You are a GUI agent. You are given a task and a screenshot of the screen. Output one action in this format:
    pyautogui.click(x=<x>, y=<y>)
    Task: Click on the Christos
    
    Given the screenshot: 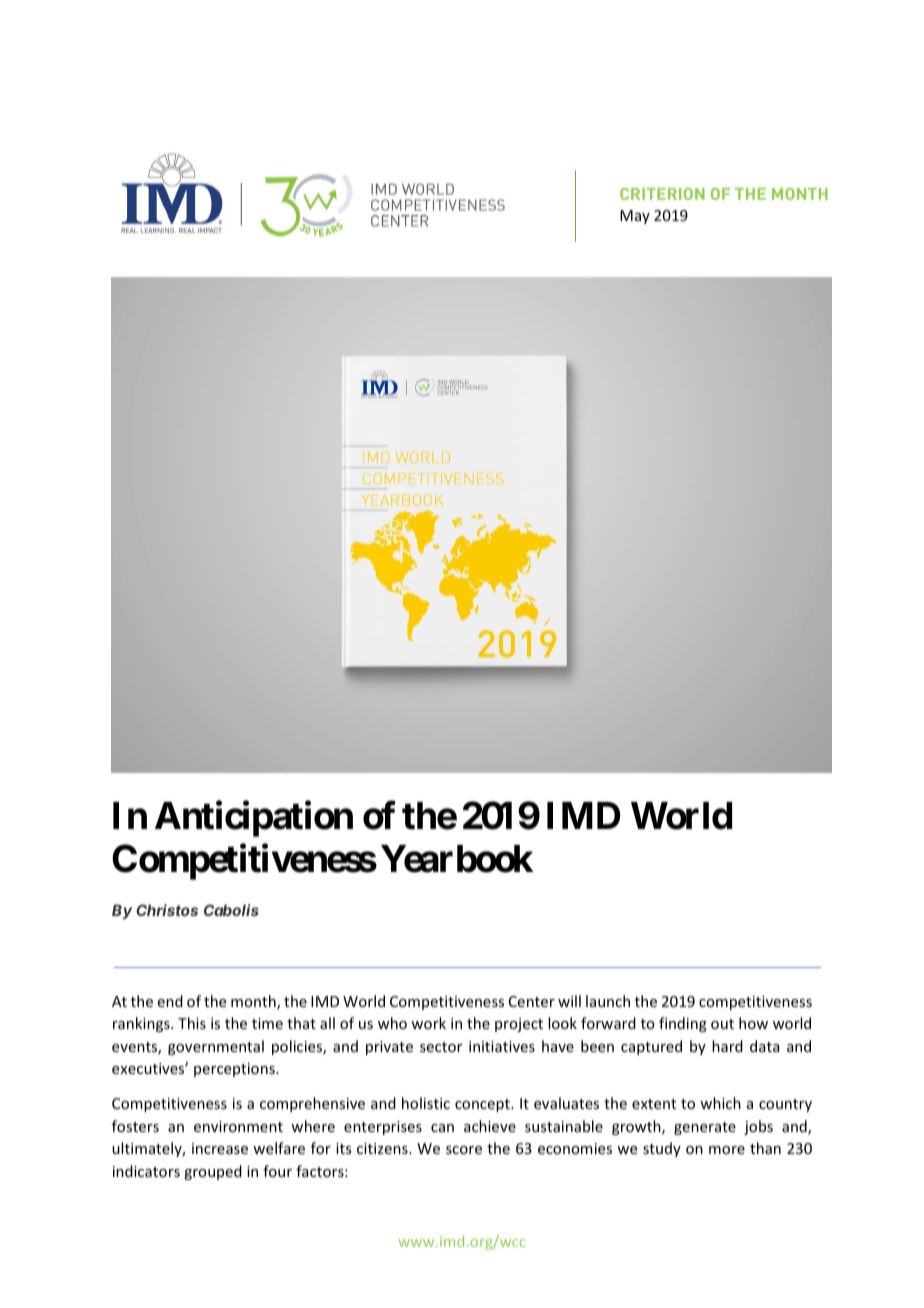 What is the action you would take?
    pyautogui.click(x=167, y=910)
